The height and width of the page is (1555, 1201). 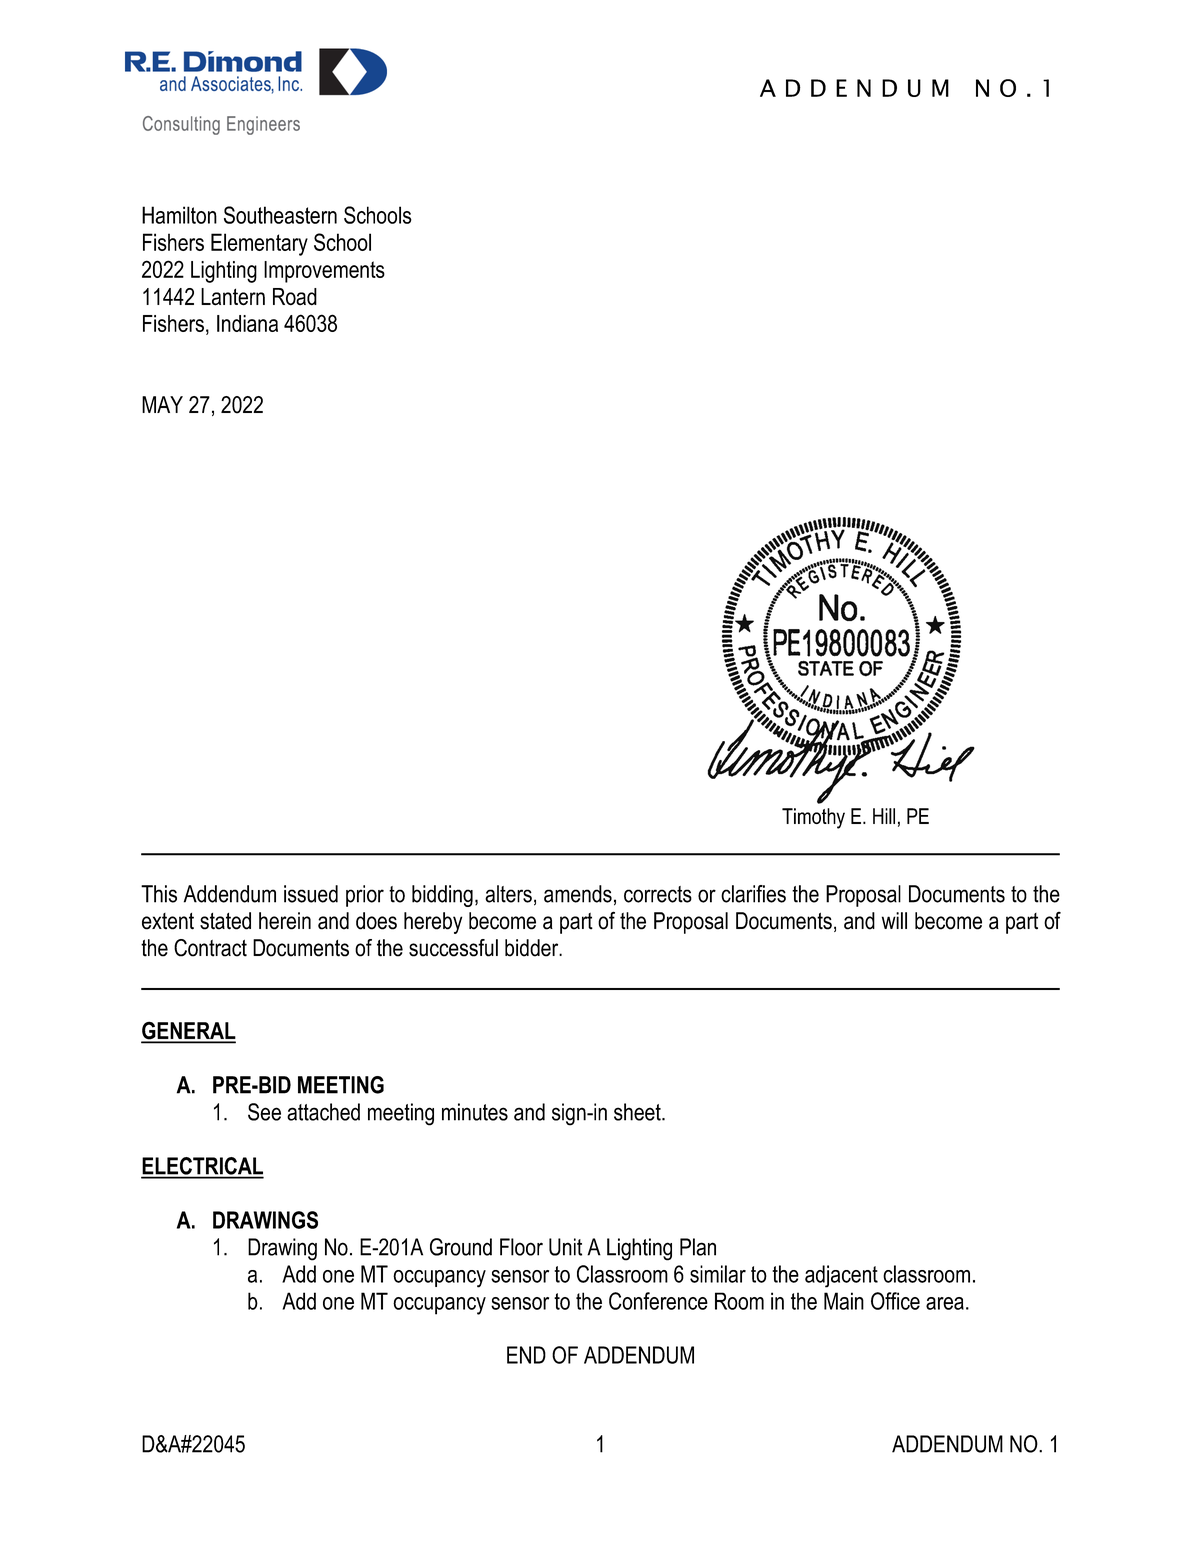 What do you see at coordinates (259, 244) in the page?
I see `Elementary` at bounding box center [259, 244].
